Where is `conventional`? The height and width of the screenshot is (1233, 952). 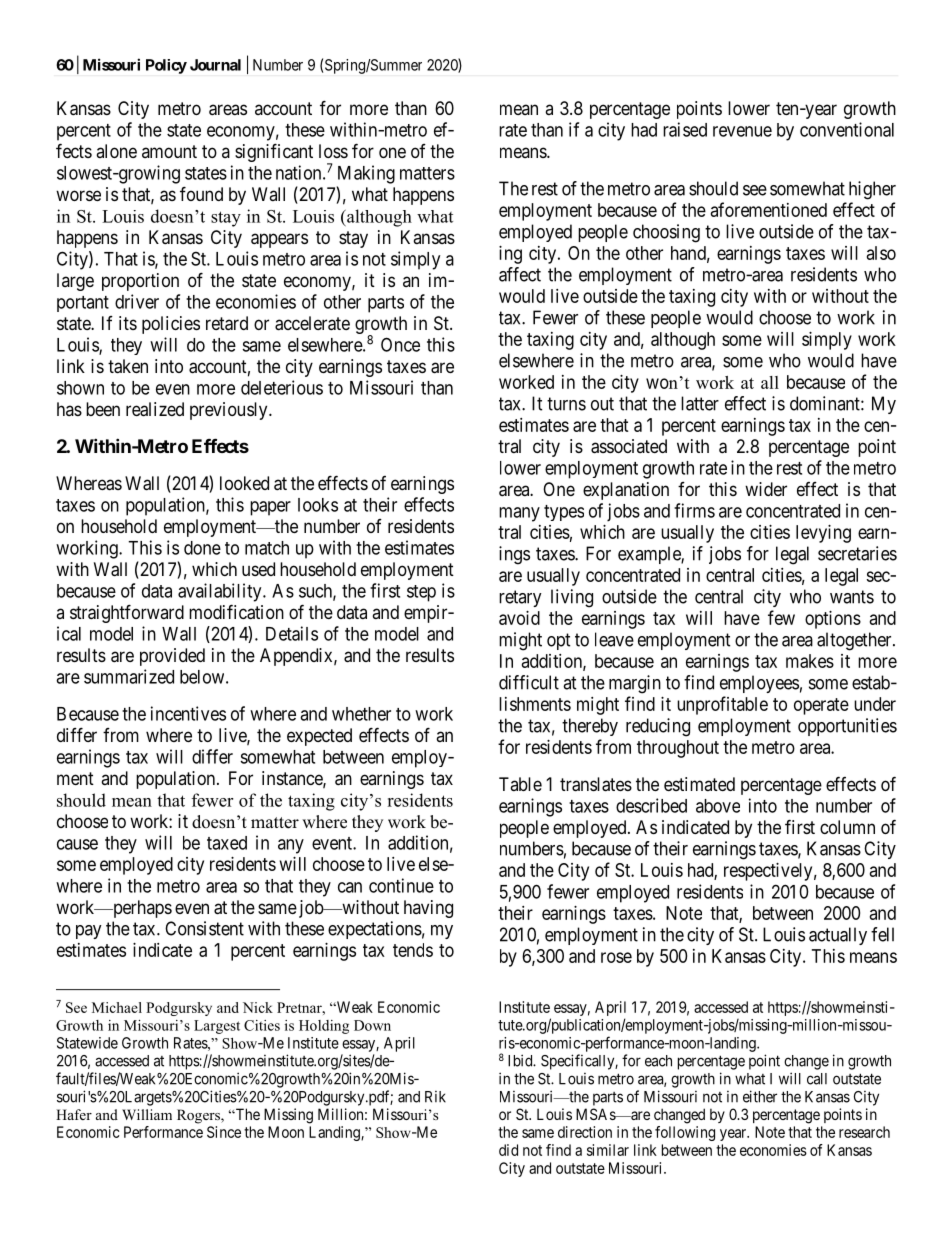
conventional is located at coordinates (847, 129).
